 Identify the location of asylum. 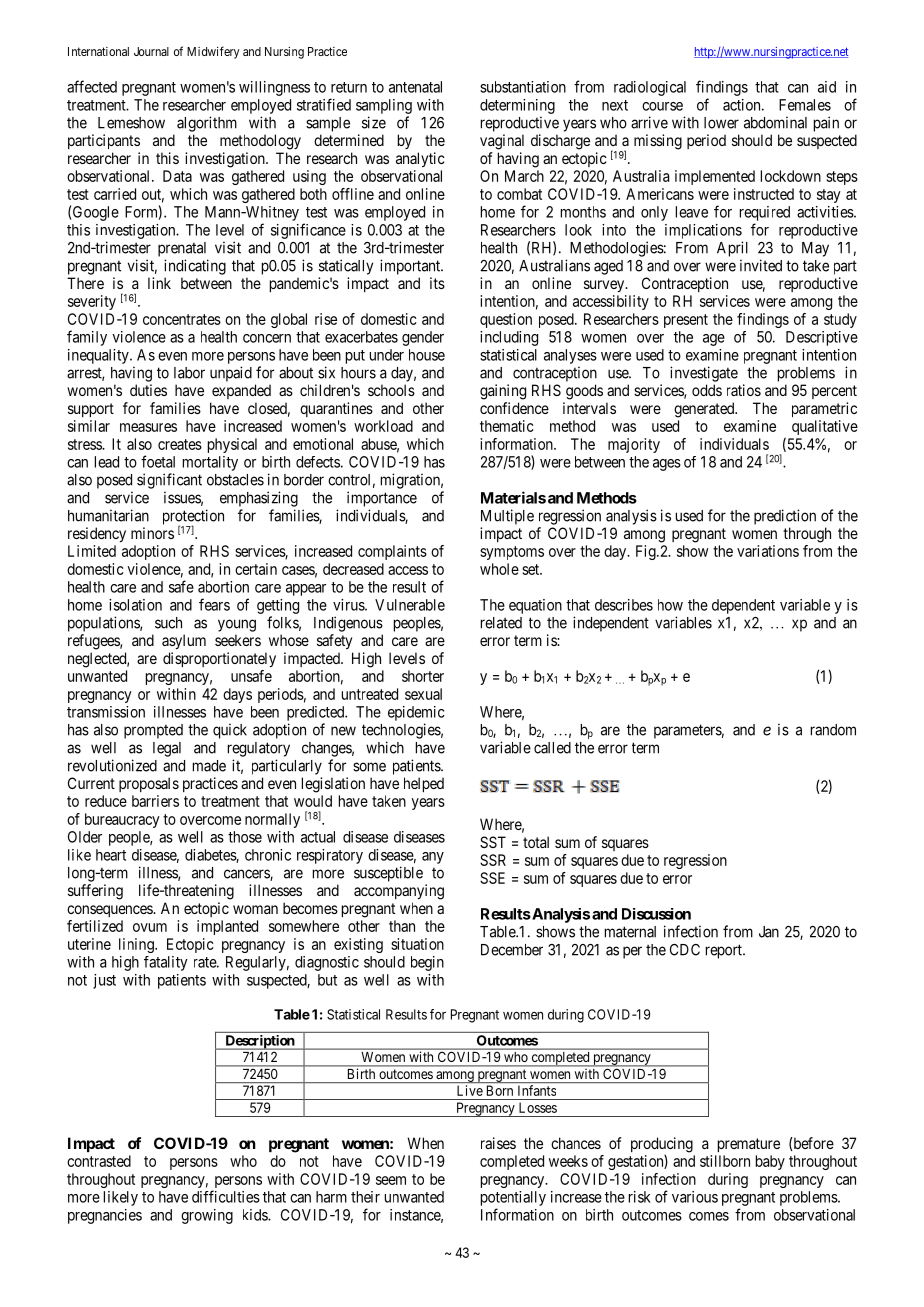
(184, 641).
